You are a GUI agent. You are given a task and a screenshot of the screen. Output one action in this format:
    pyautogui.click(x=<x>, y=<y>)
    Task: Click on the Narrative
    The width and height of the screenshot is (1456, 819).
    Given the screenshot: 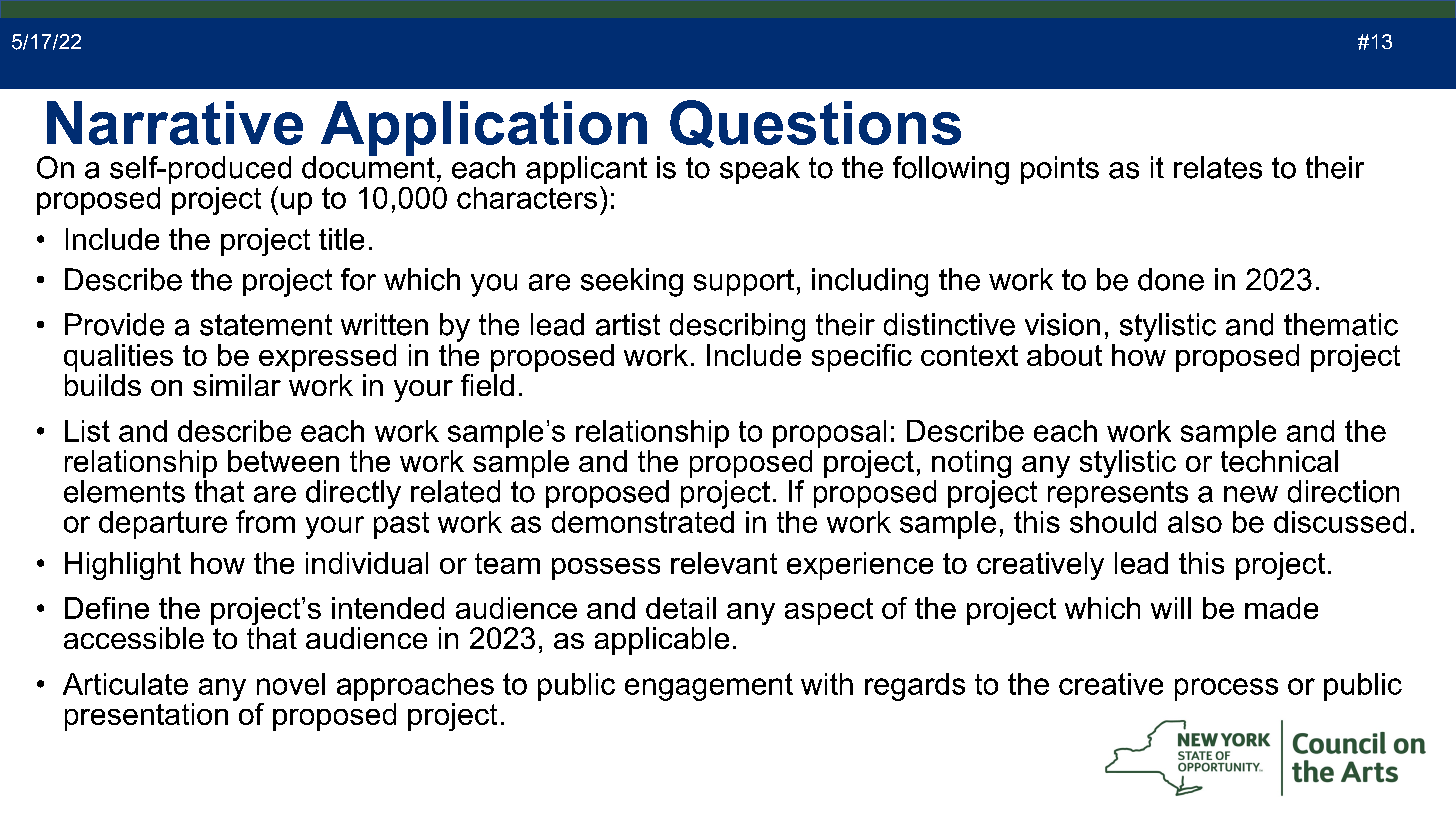 What is the action you would take?
    pyautogui.click(x=175, y=123)
